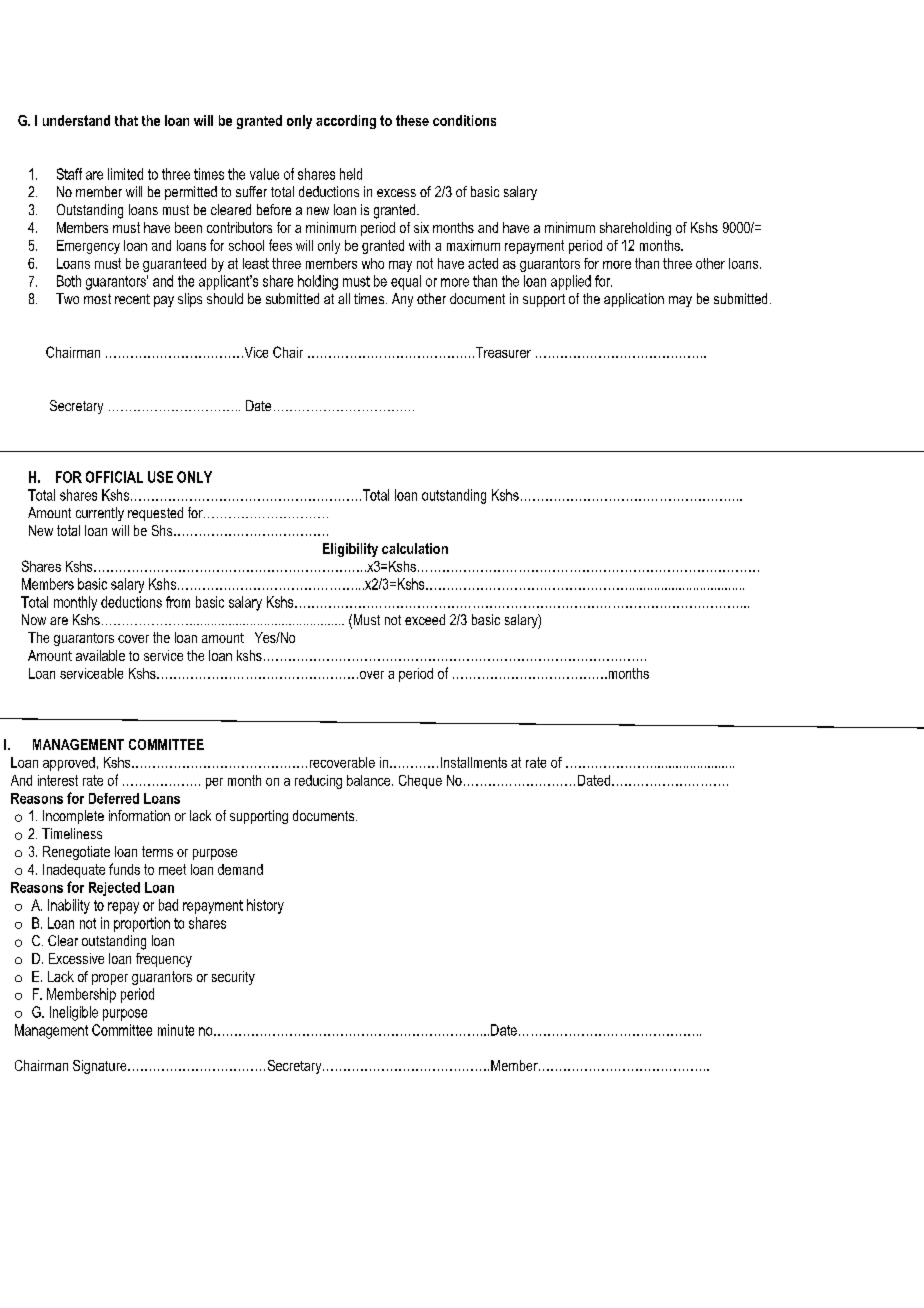 The width and height of the screenshot is (924, 1308). I want to click on according, so click(346, 122).
